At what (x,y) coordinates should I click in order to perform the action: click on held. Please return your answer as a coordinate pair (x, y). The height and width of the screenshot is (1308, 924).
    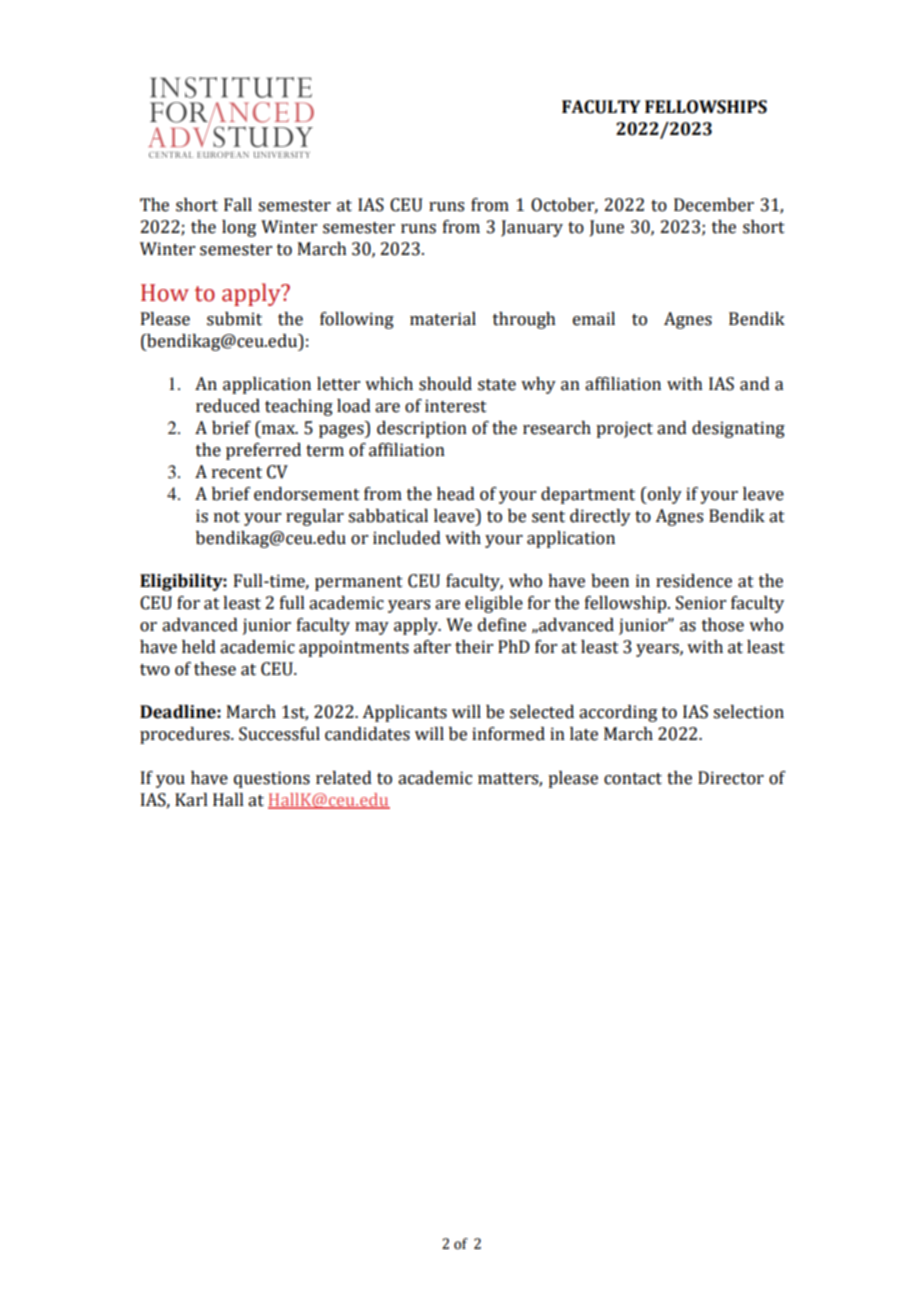
    Looking at the image, I should click on (199, 647).
